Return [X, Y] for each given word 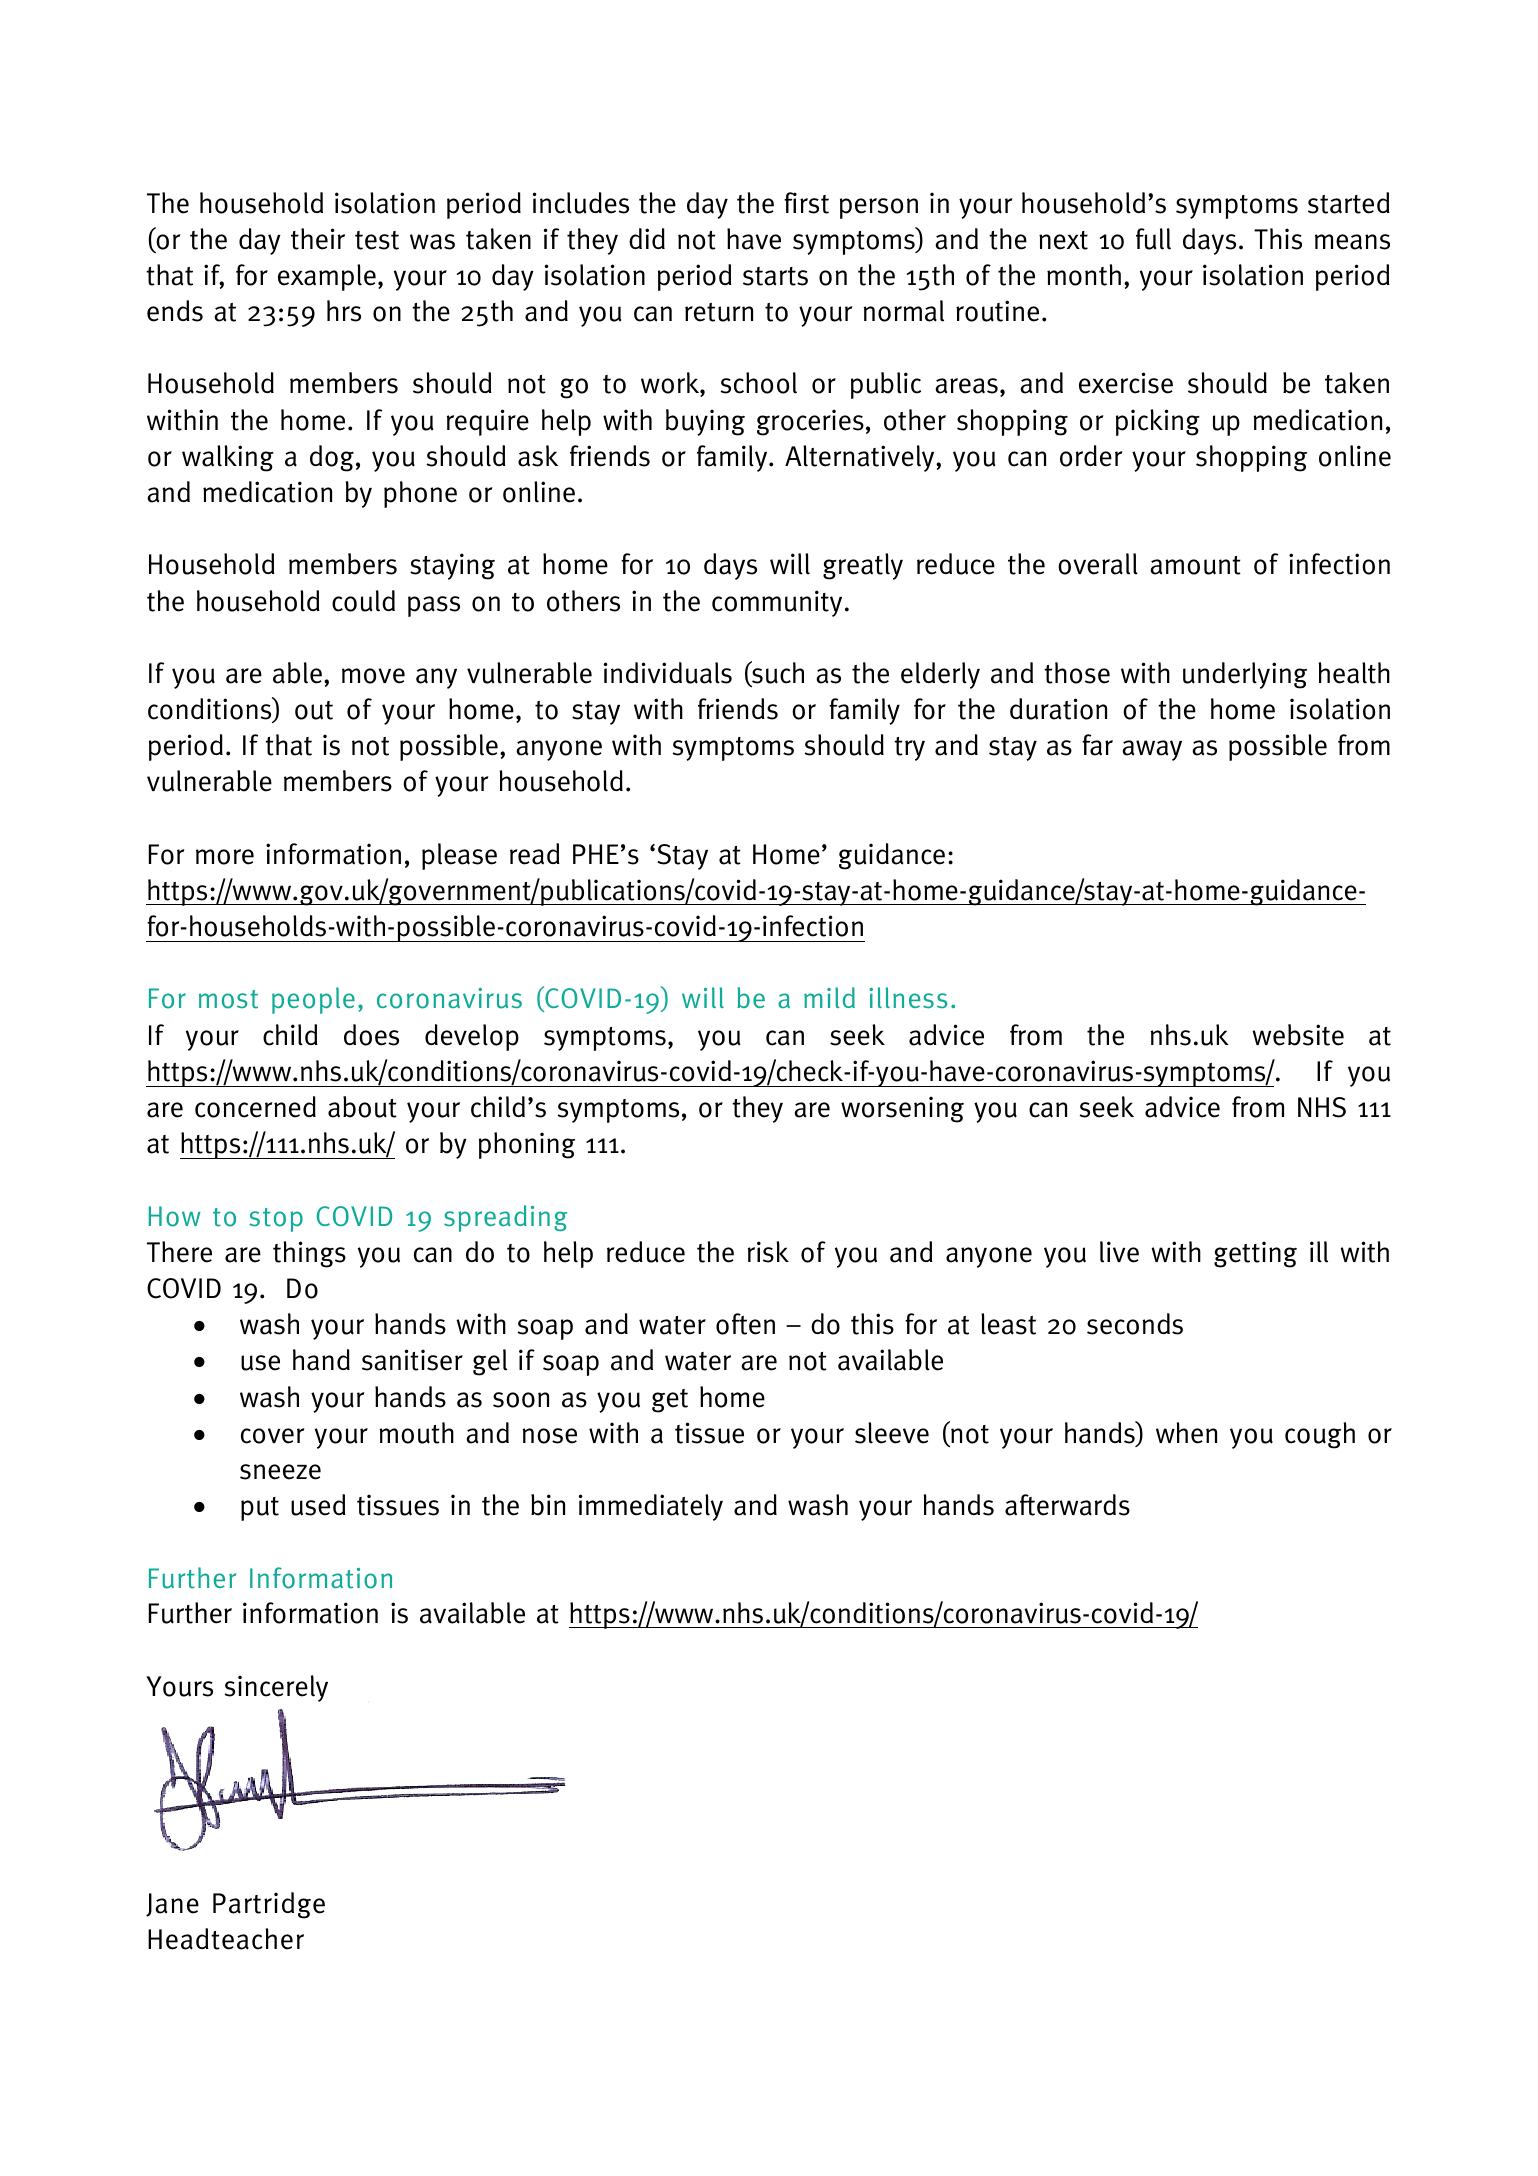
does [371, 1035]
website [1298, 1035]
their [318, 239]
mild [829, 997]
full [1153, 239]
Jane [172, 1905]
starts [775, 276]
